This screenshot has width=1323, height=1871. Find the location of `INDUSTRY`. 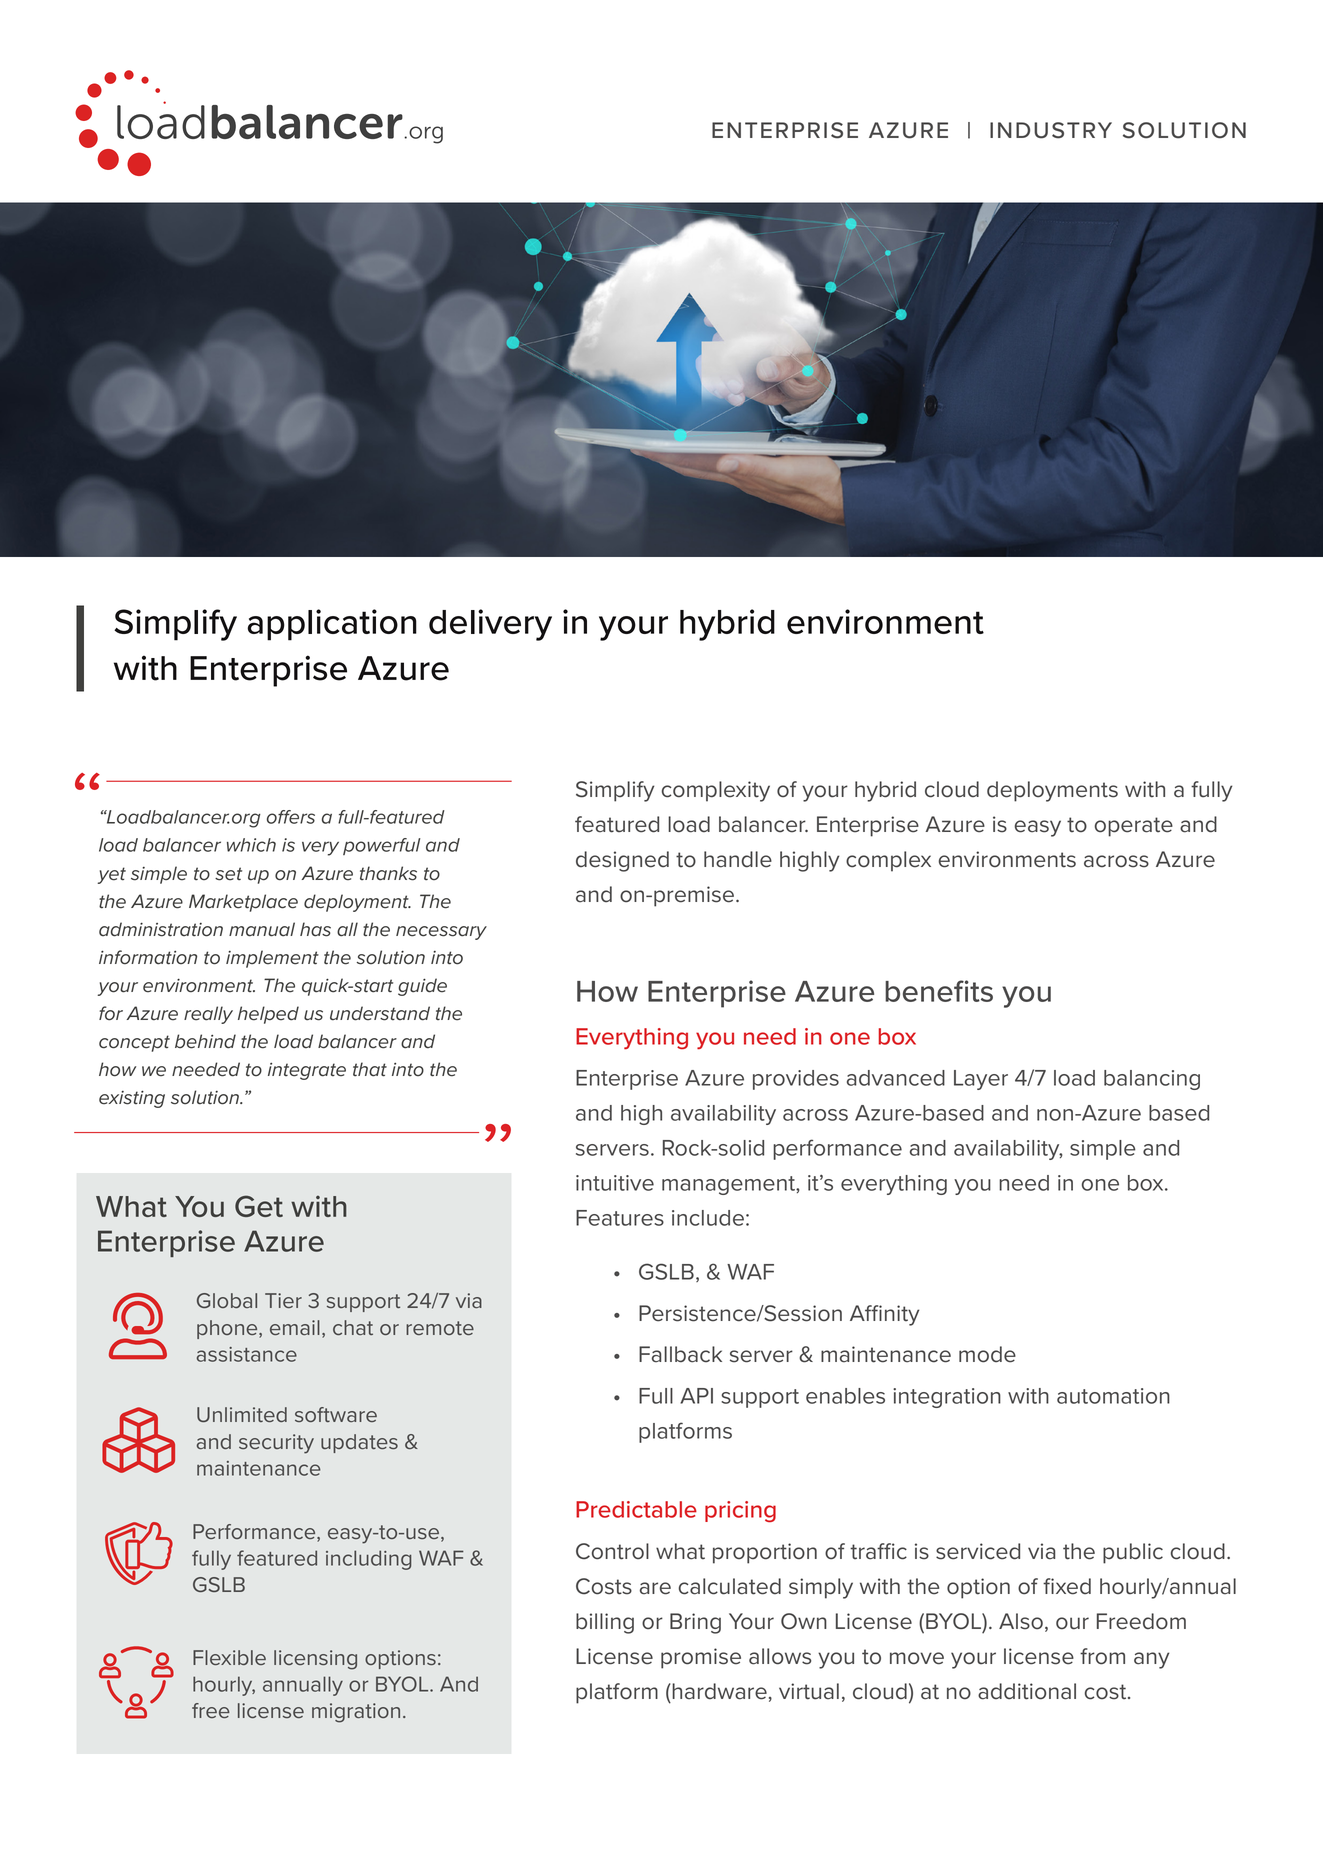

INDUSTRY is located at coordinates (1051, 130).
